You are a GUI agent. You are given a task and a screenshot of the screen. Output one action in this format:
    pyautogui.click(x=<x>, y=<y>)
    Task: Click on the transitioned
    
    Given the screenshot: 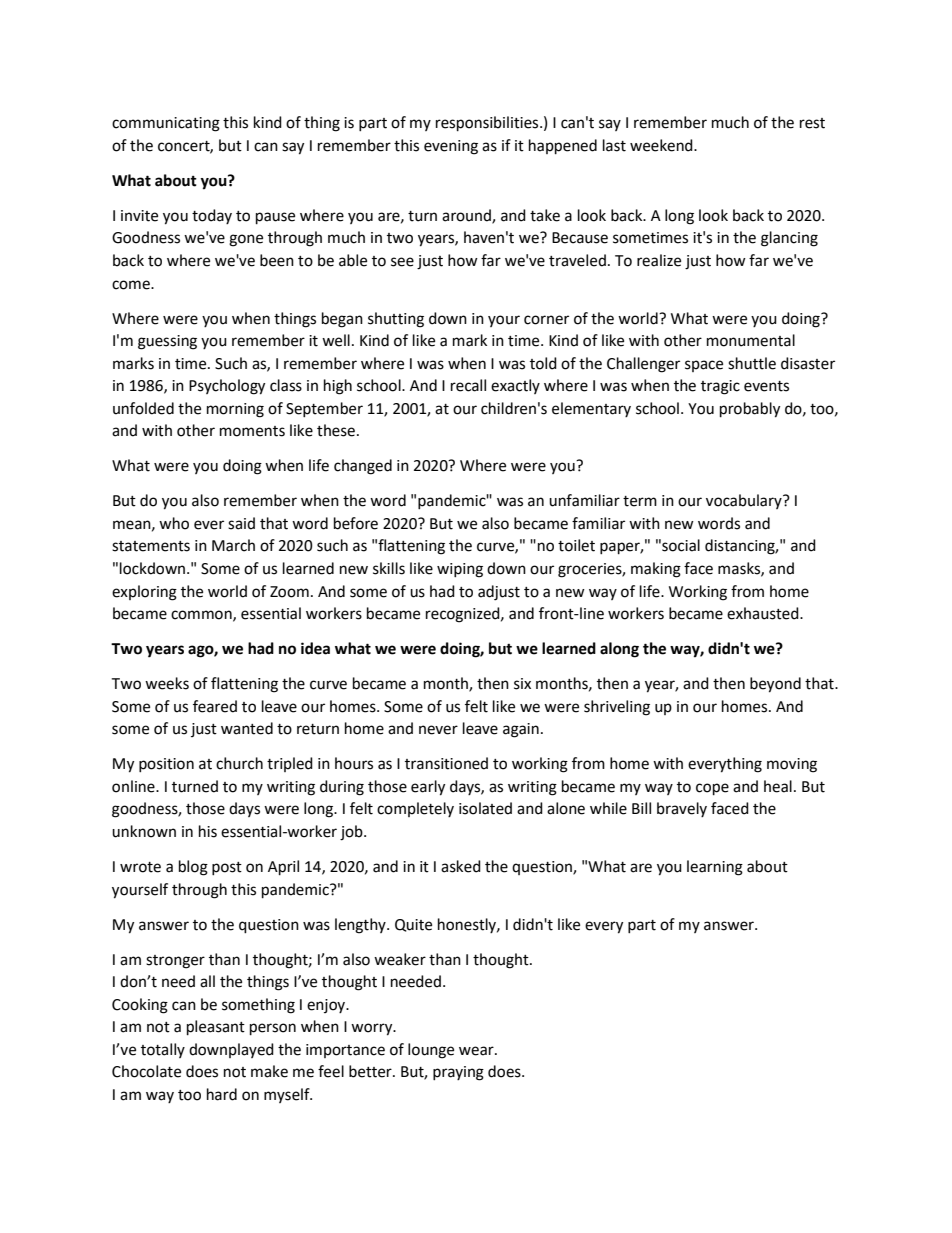 What is the action you would take?
    pyautogui.click(x=446, y=763)
